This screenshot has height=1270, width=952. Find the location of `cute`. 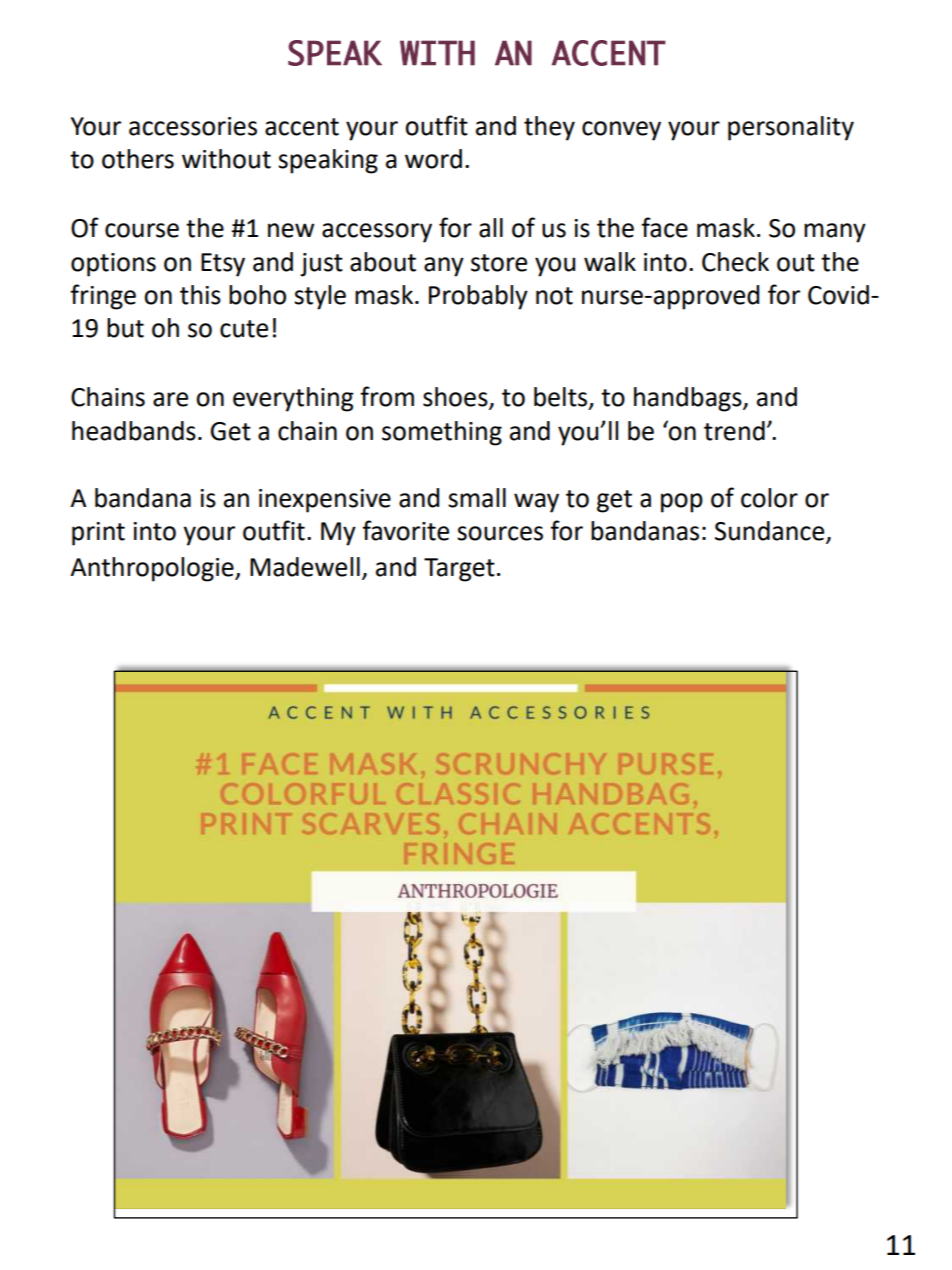

cute is located at coordinates (244, 329).
